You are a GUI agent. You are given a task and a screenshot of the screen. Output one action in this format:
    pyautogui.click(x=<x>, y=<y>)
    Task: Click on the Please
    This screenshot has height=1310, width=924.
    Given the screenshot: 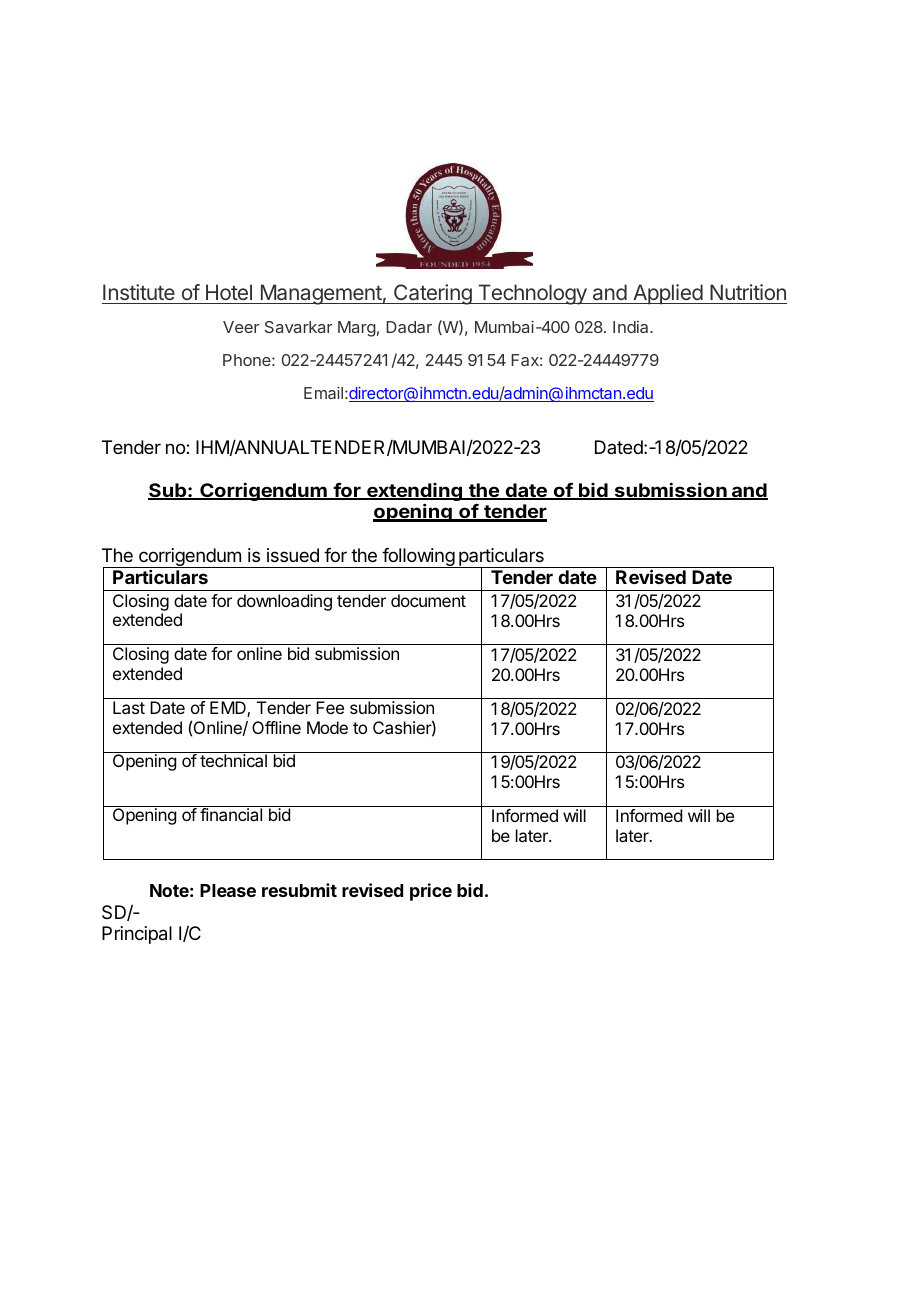 What is the action you would take?
    pyautogui.click(x=228, y=890)
